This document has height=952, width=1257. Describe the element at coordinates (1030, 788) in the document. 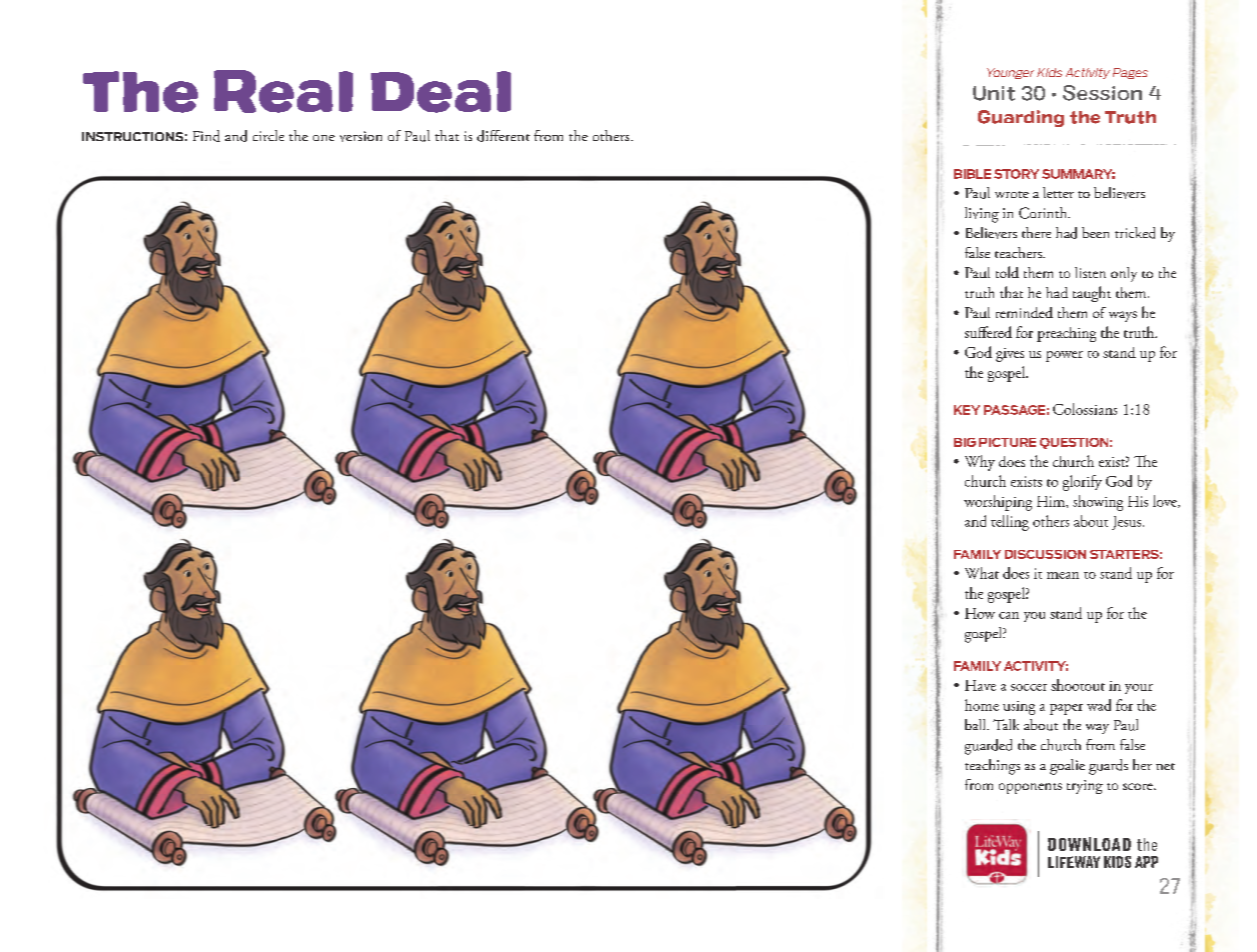

I see `opponents` at that location.
